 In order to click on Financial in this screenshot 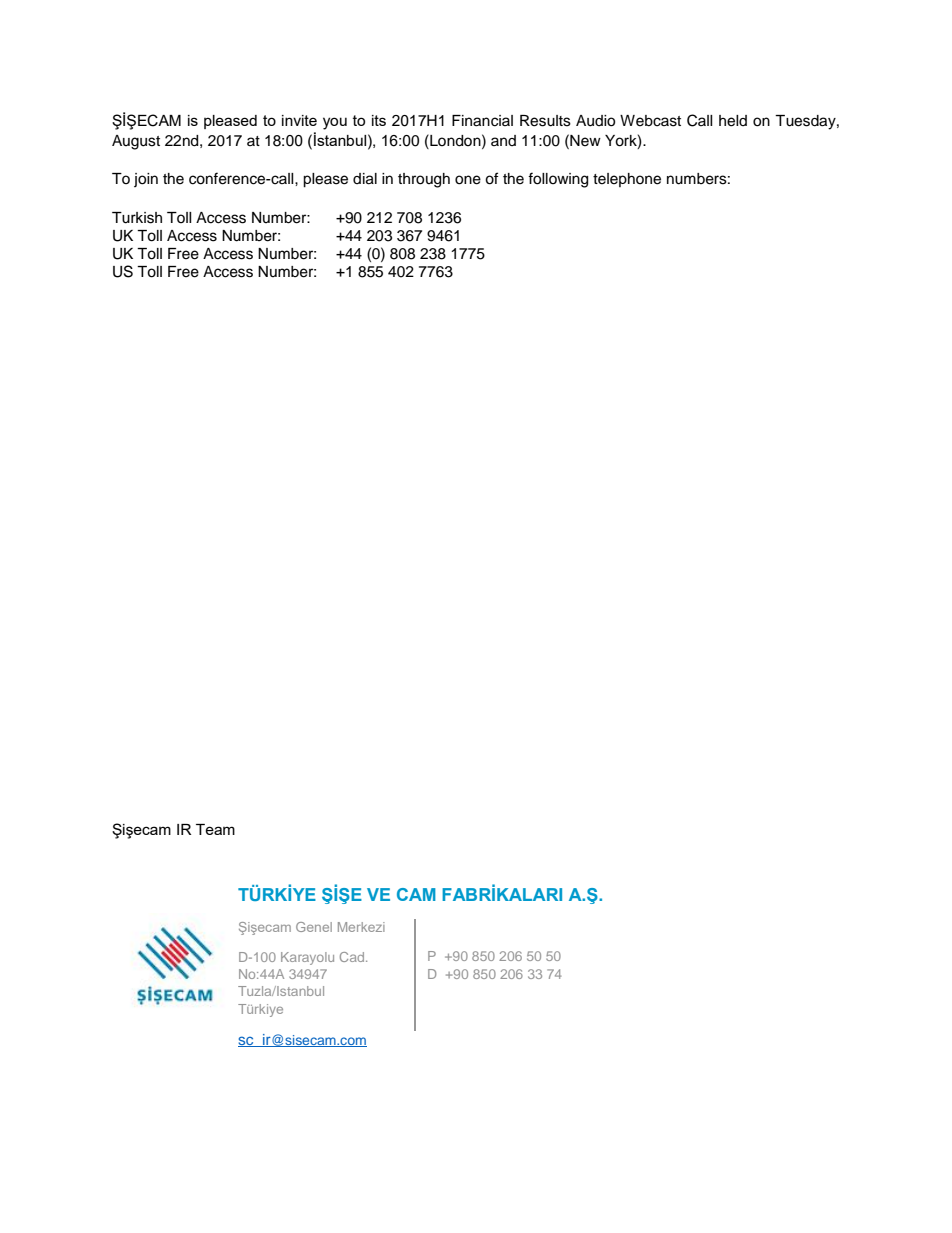, I will do `click(482, 121)`.
